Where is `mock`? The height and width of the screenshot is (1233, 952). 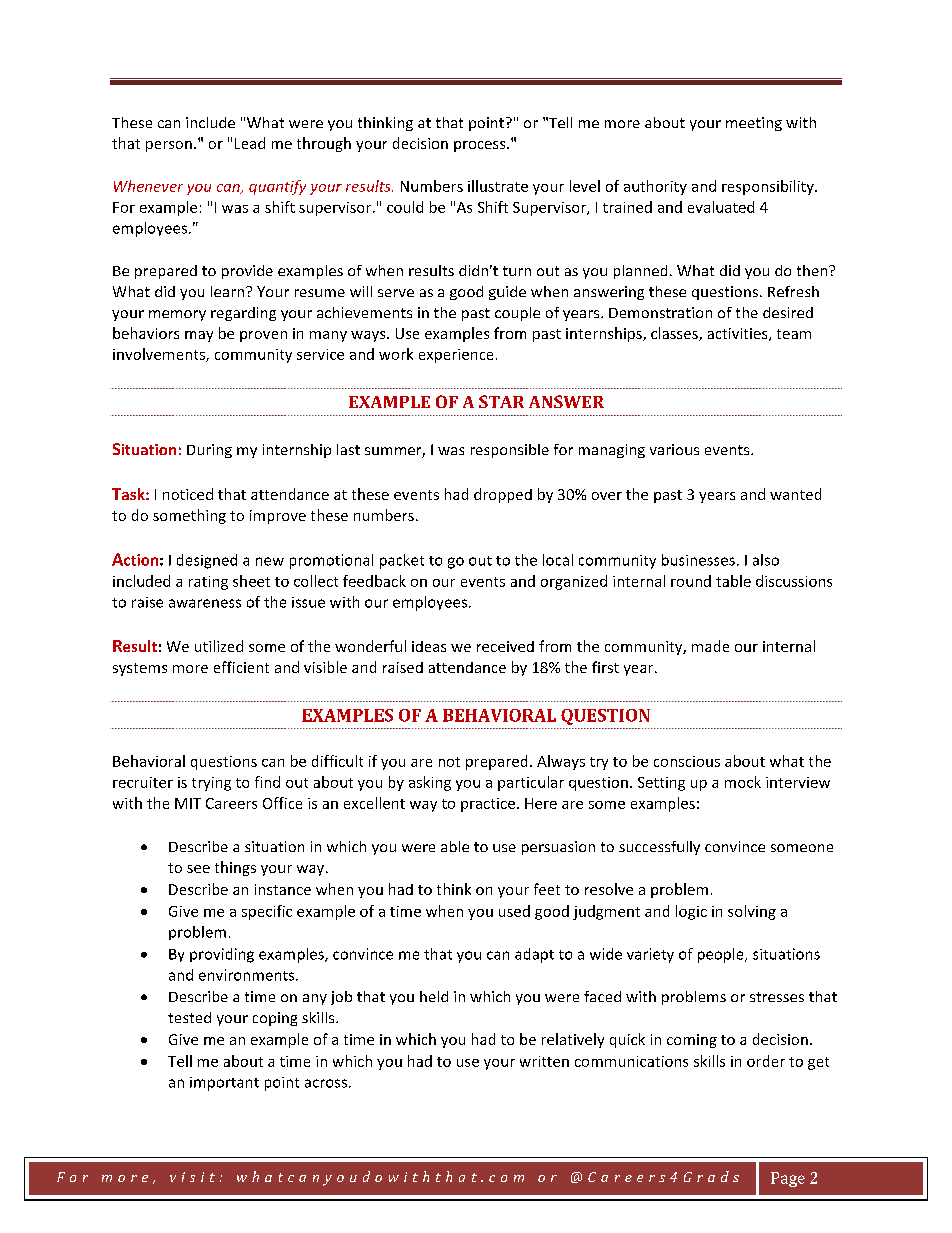 mock is located at coordinates (743, 782).
